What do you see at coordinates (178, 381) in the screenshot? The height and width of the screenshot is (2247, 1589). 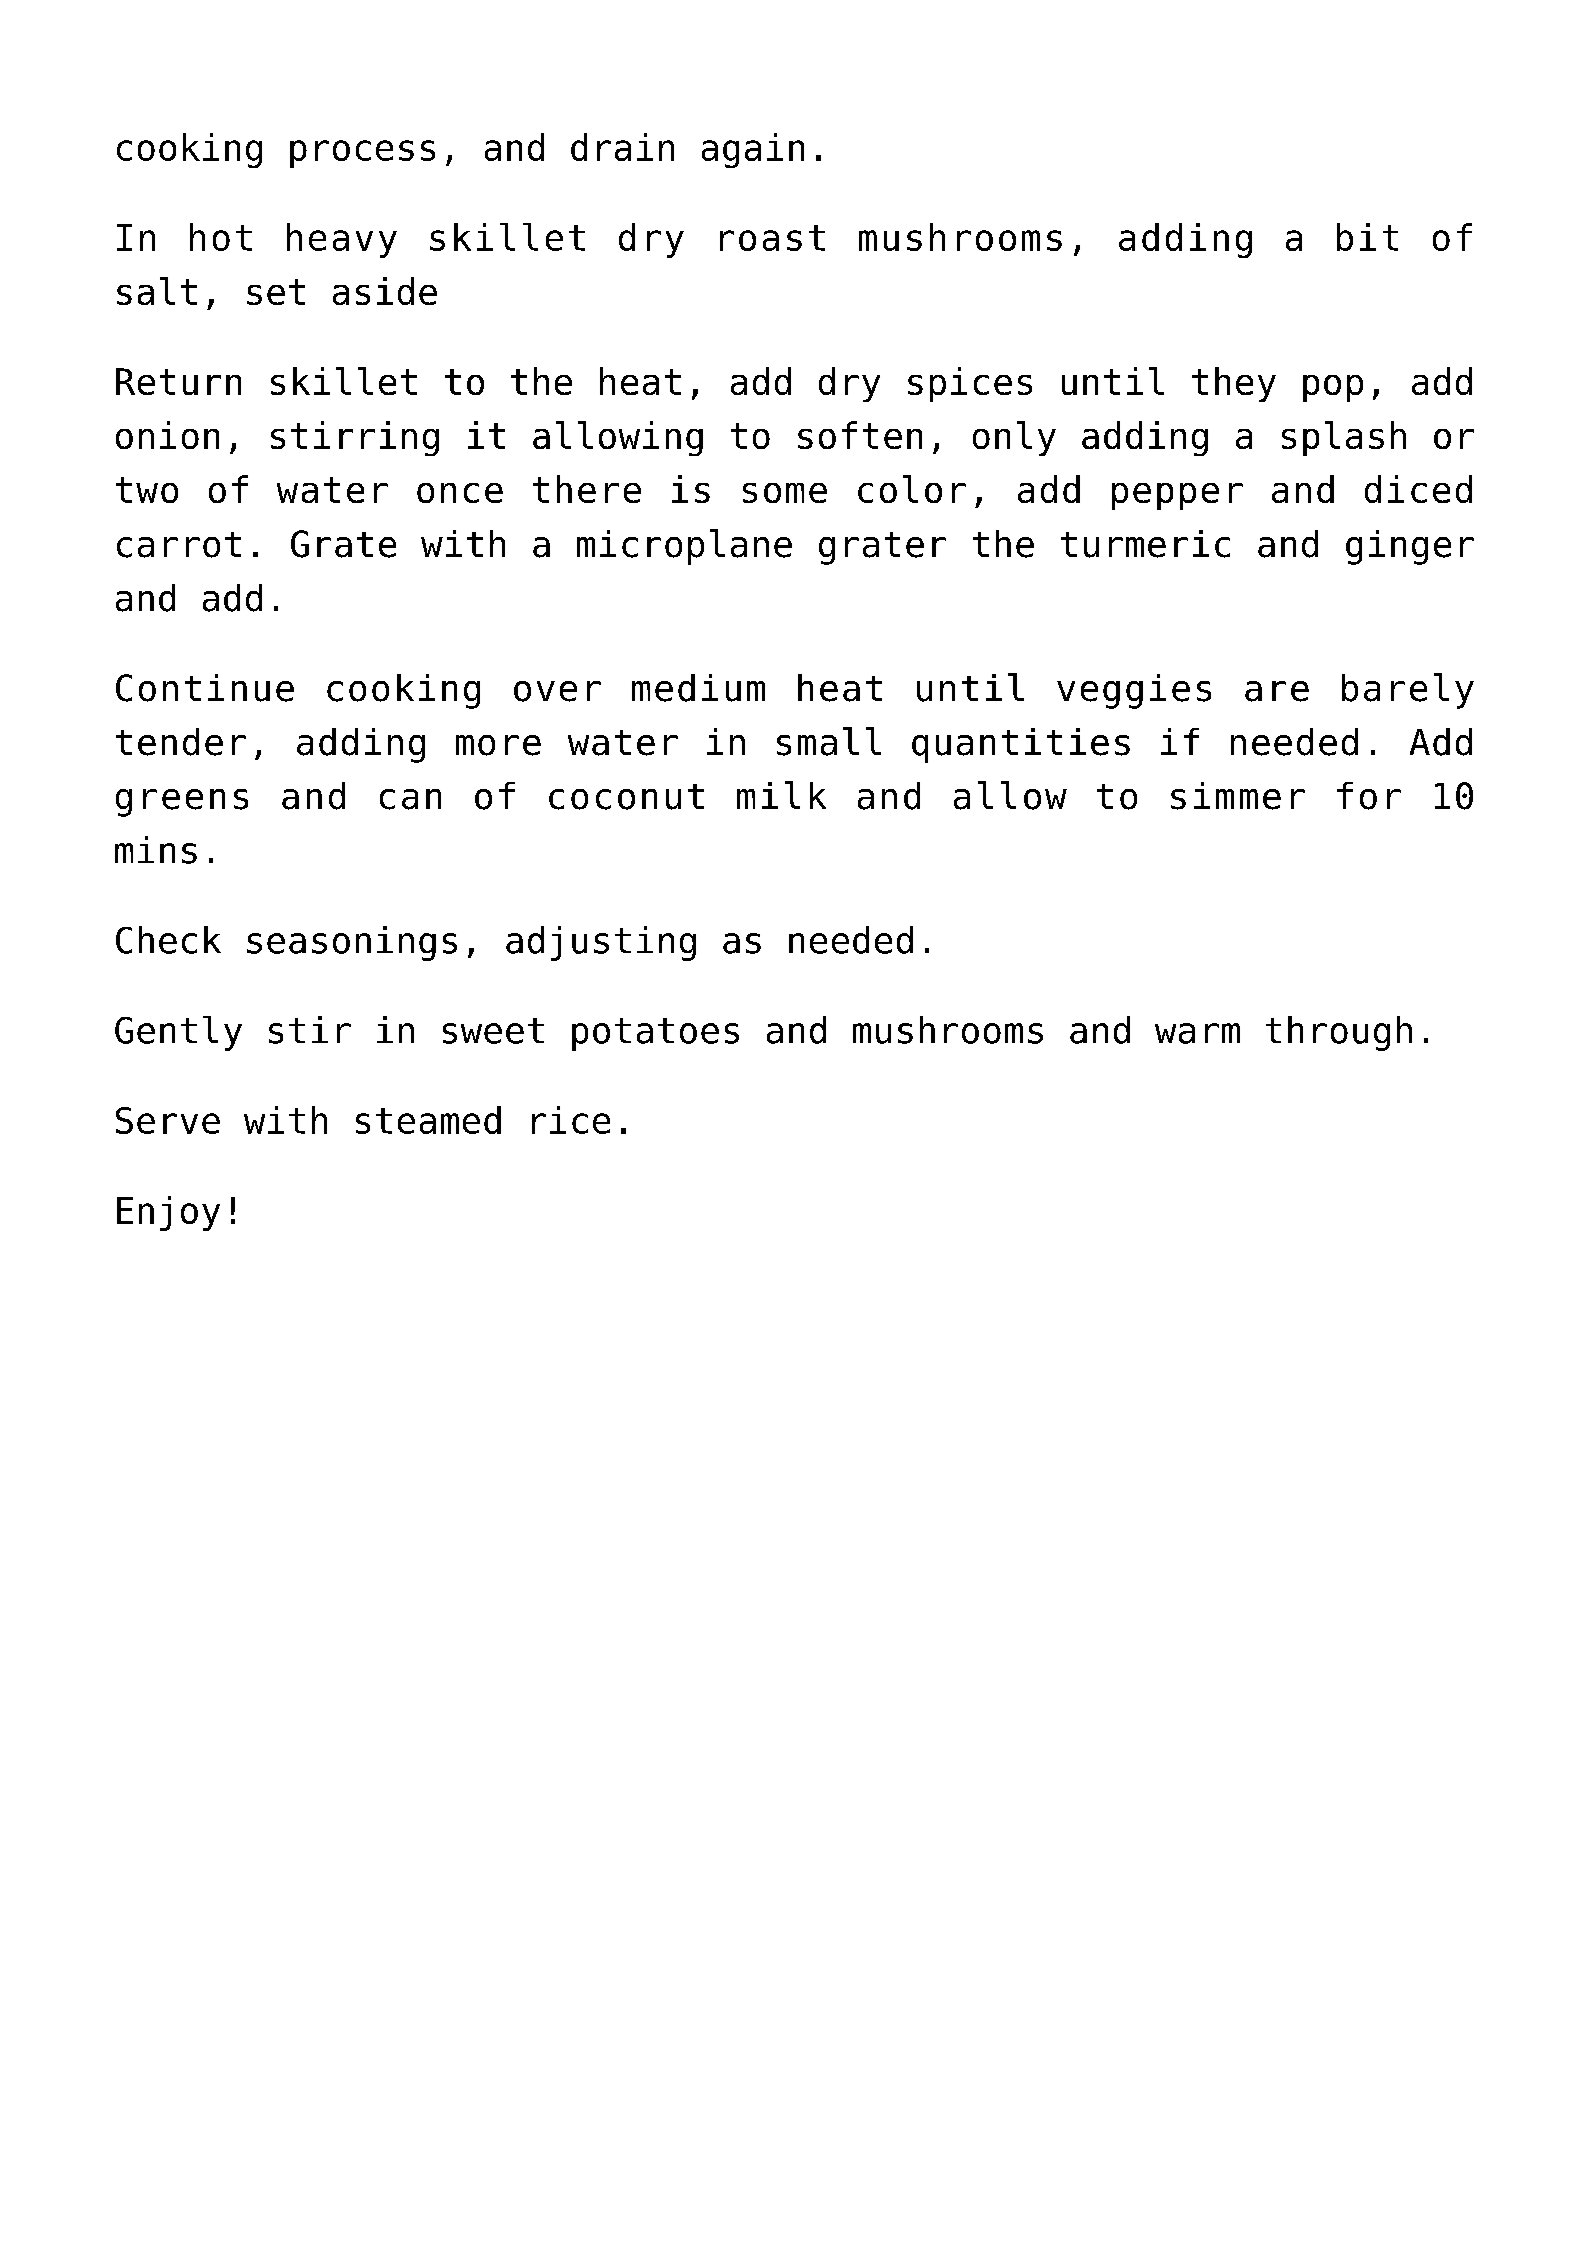 I see `Return` at bounding box center [178, 381].
